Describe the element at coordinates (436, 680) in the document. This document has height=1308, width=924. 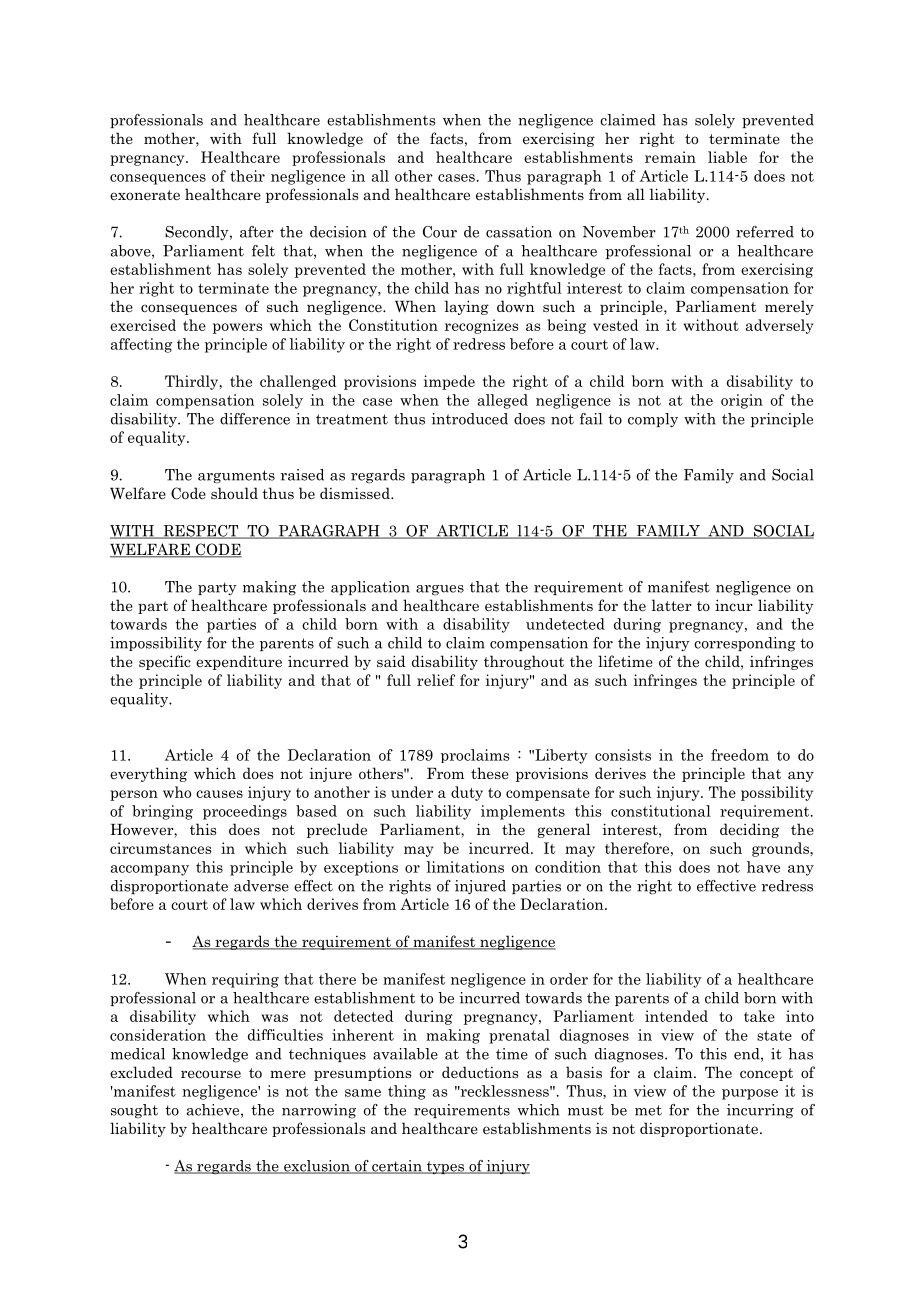
I see `relief` at that location.
